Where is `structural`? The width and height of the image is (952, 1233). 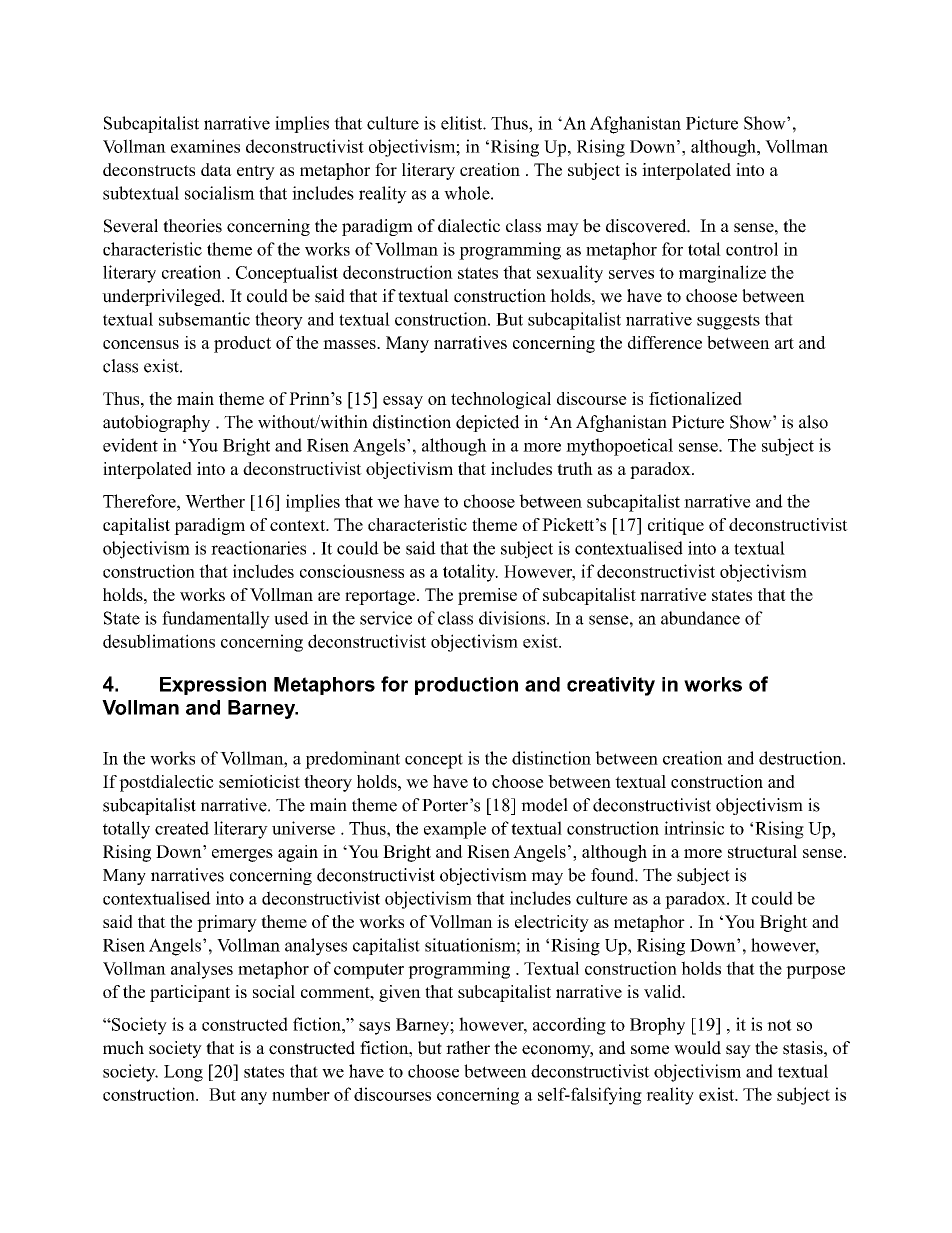
structural is located at coordinates (762, 851).
